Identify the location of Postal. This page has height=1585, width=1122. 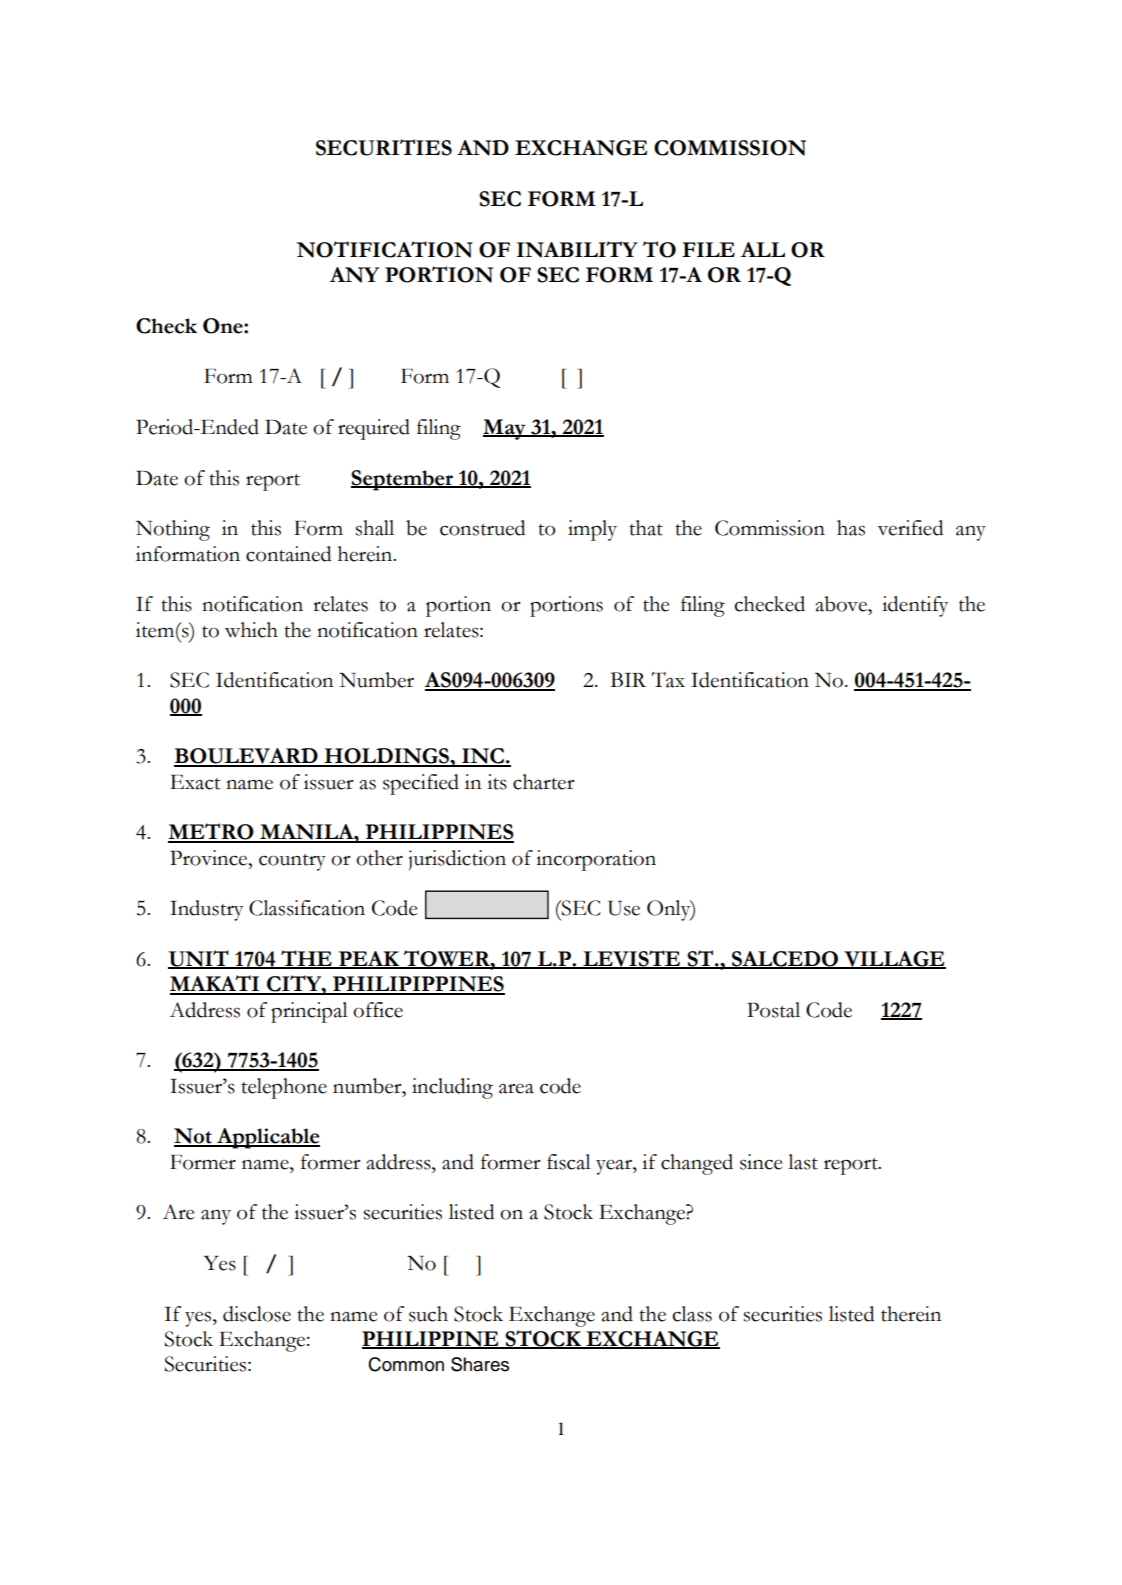
(773, 1010).
